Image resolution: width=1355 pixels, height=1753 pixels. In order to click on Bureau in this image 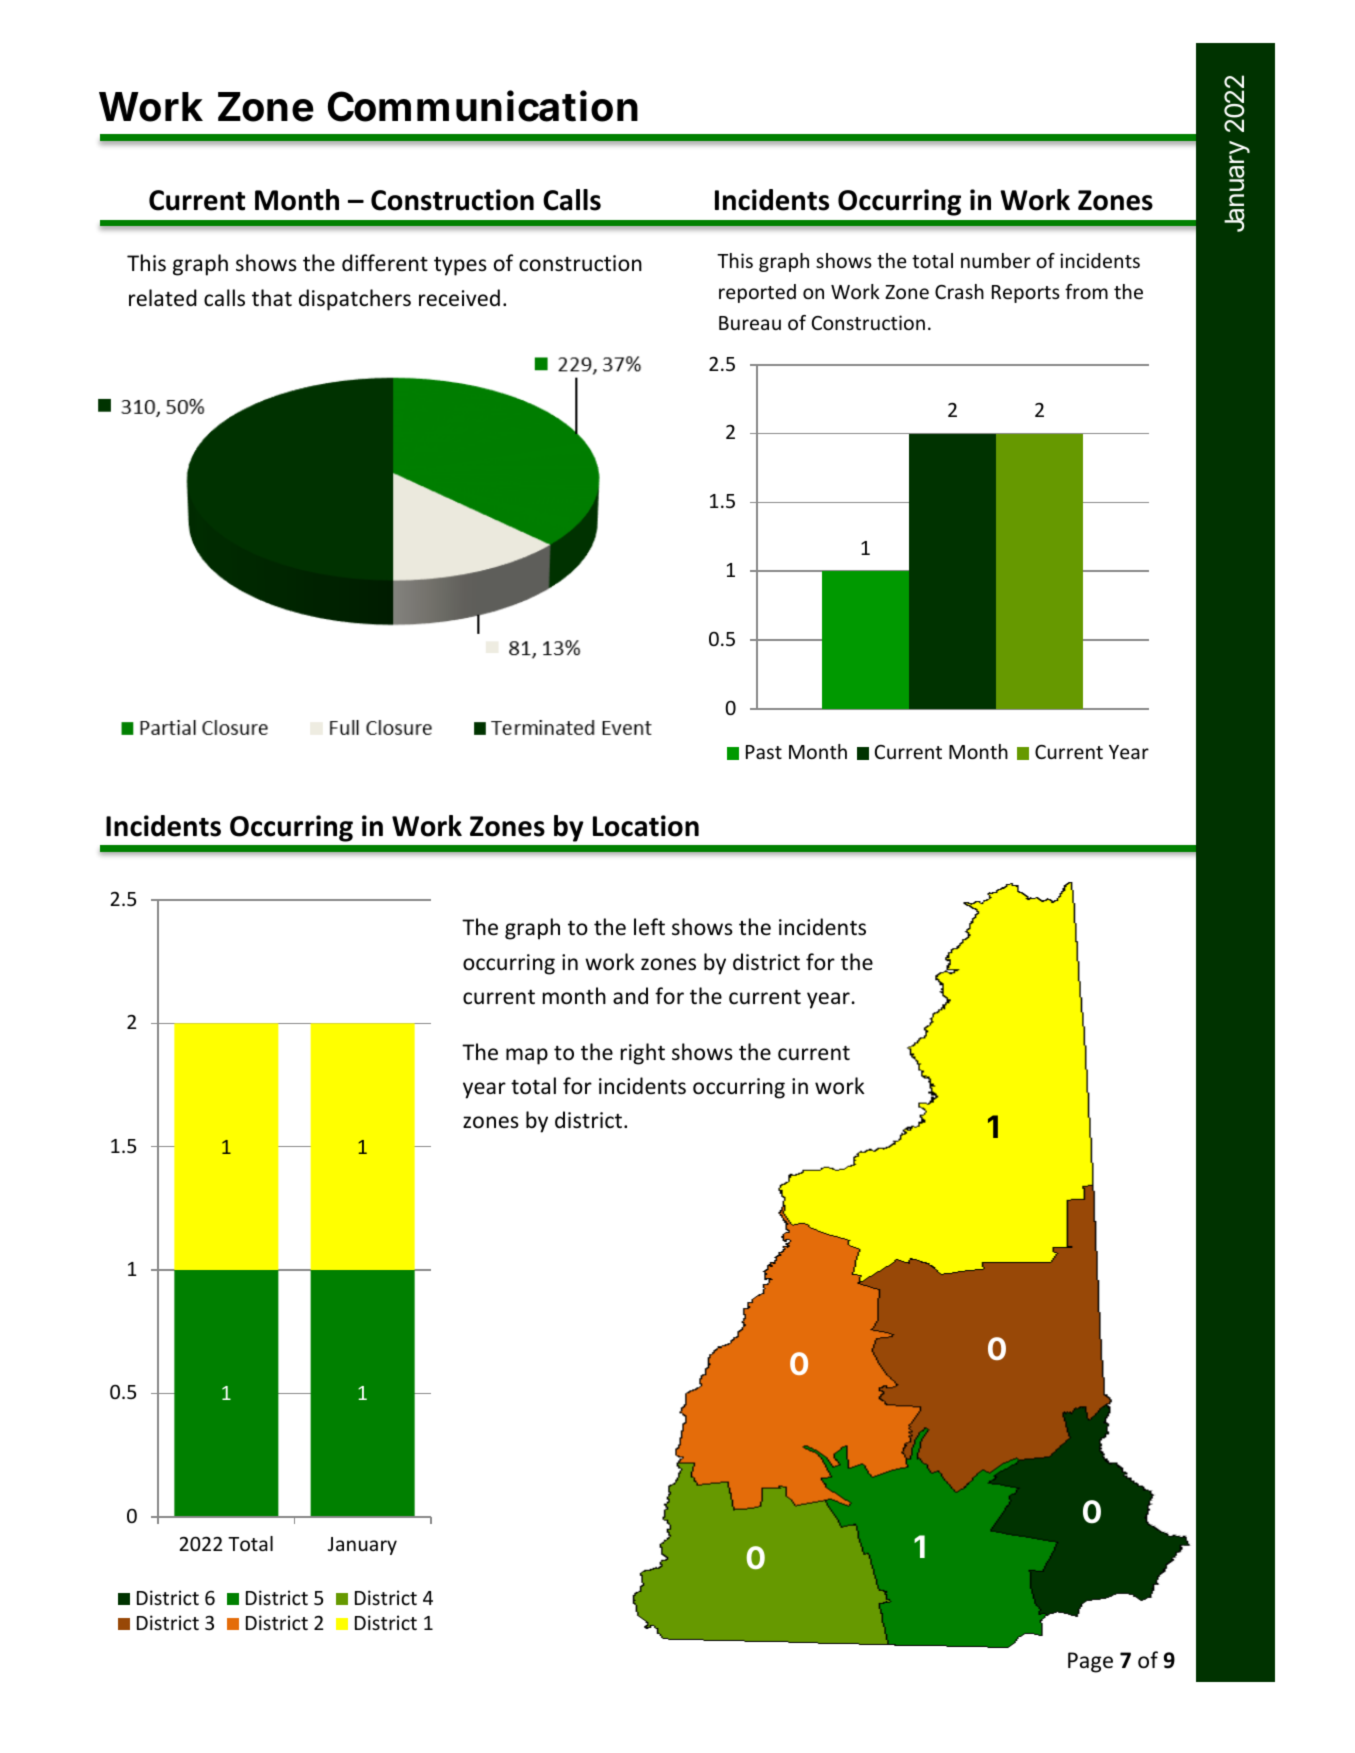, I will do `click(750, 323)`.
